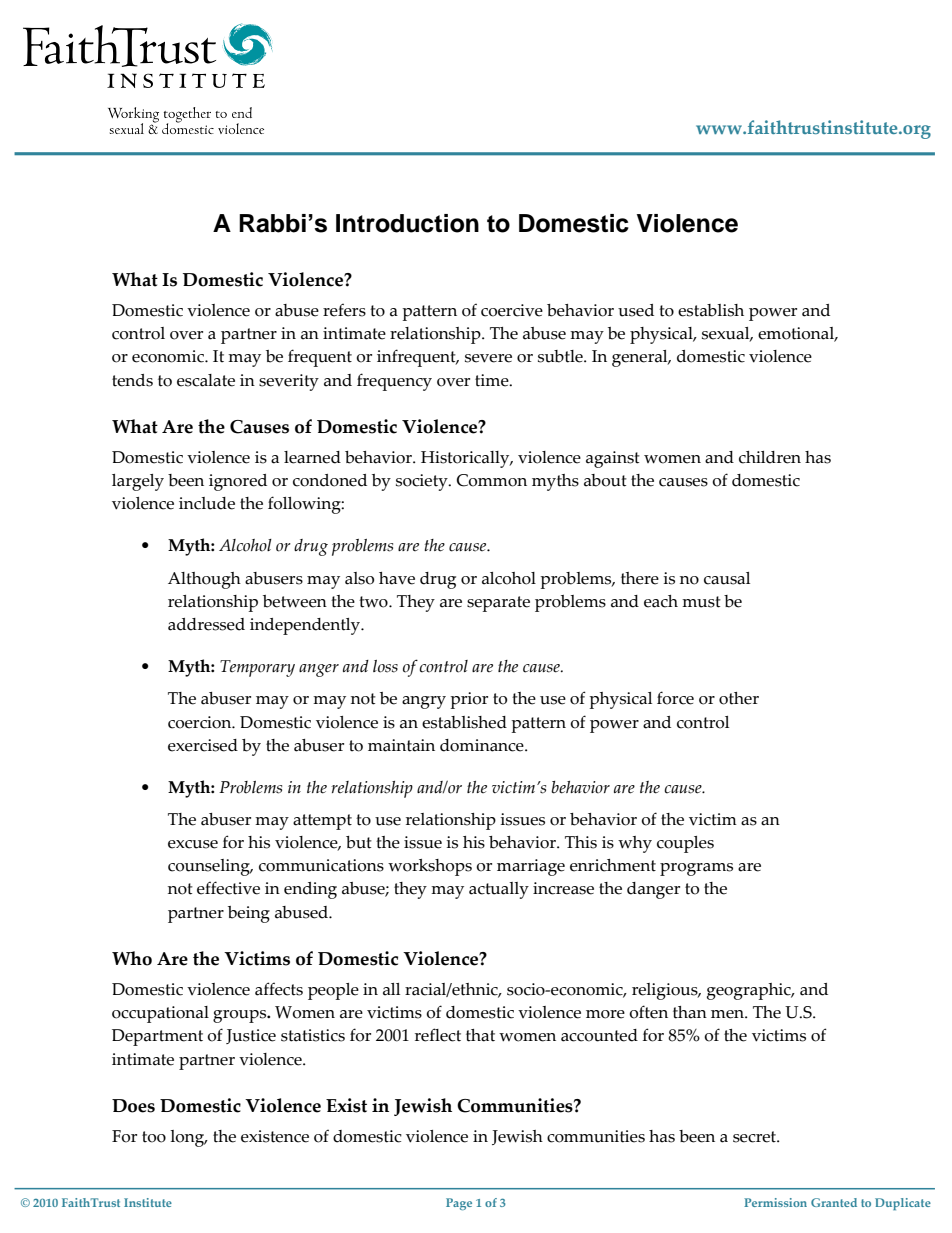  I want to click on actually, so click(499, 890).
